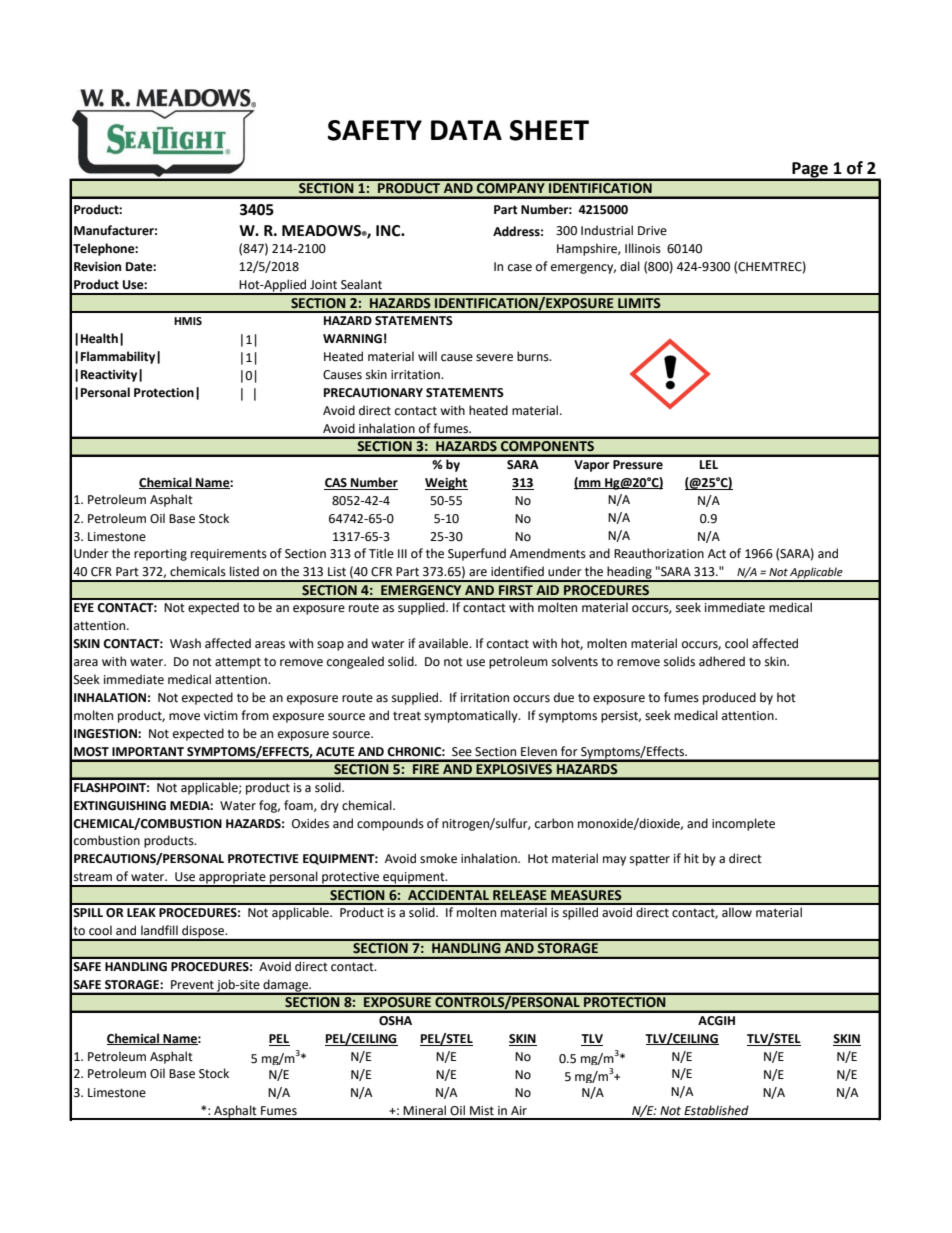 Image resolution: width=952 pixels, height=1233 pixels. Describe the element at coordinates (743, 824) in the image. I see `incomplete` at that location.
